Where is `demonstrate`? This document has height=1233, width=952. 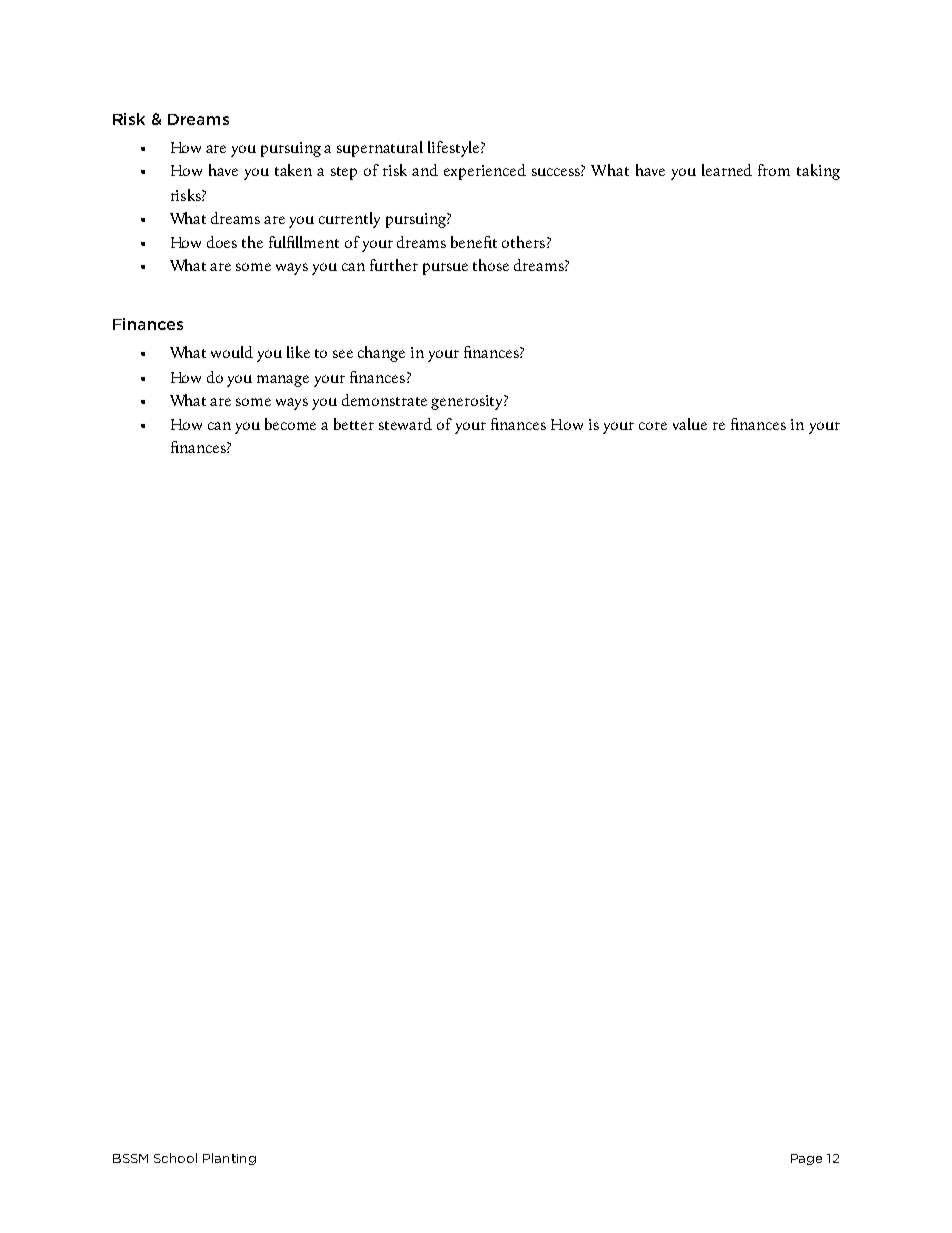
demonstrate is located at coordinates (384, 400).
